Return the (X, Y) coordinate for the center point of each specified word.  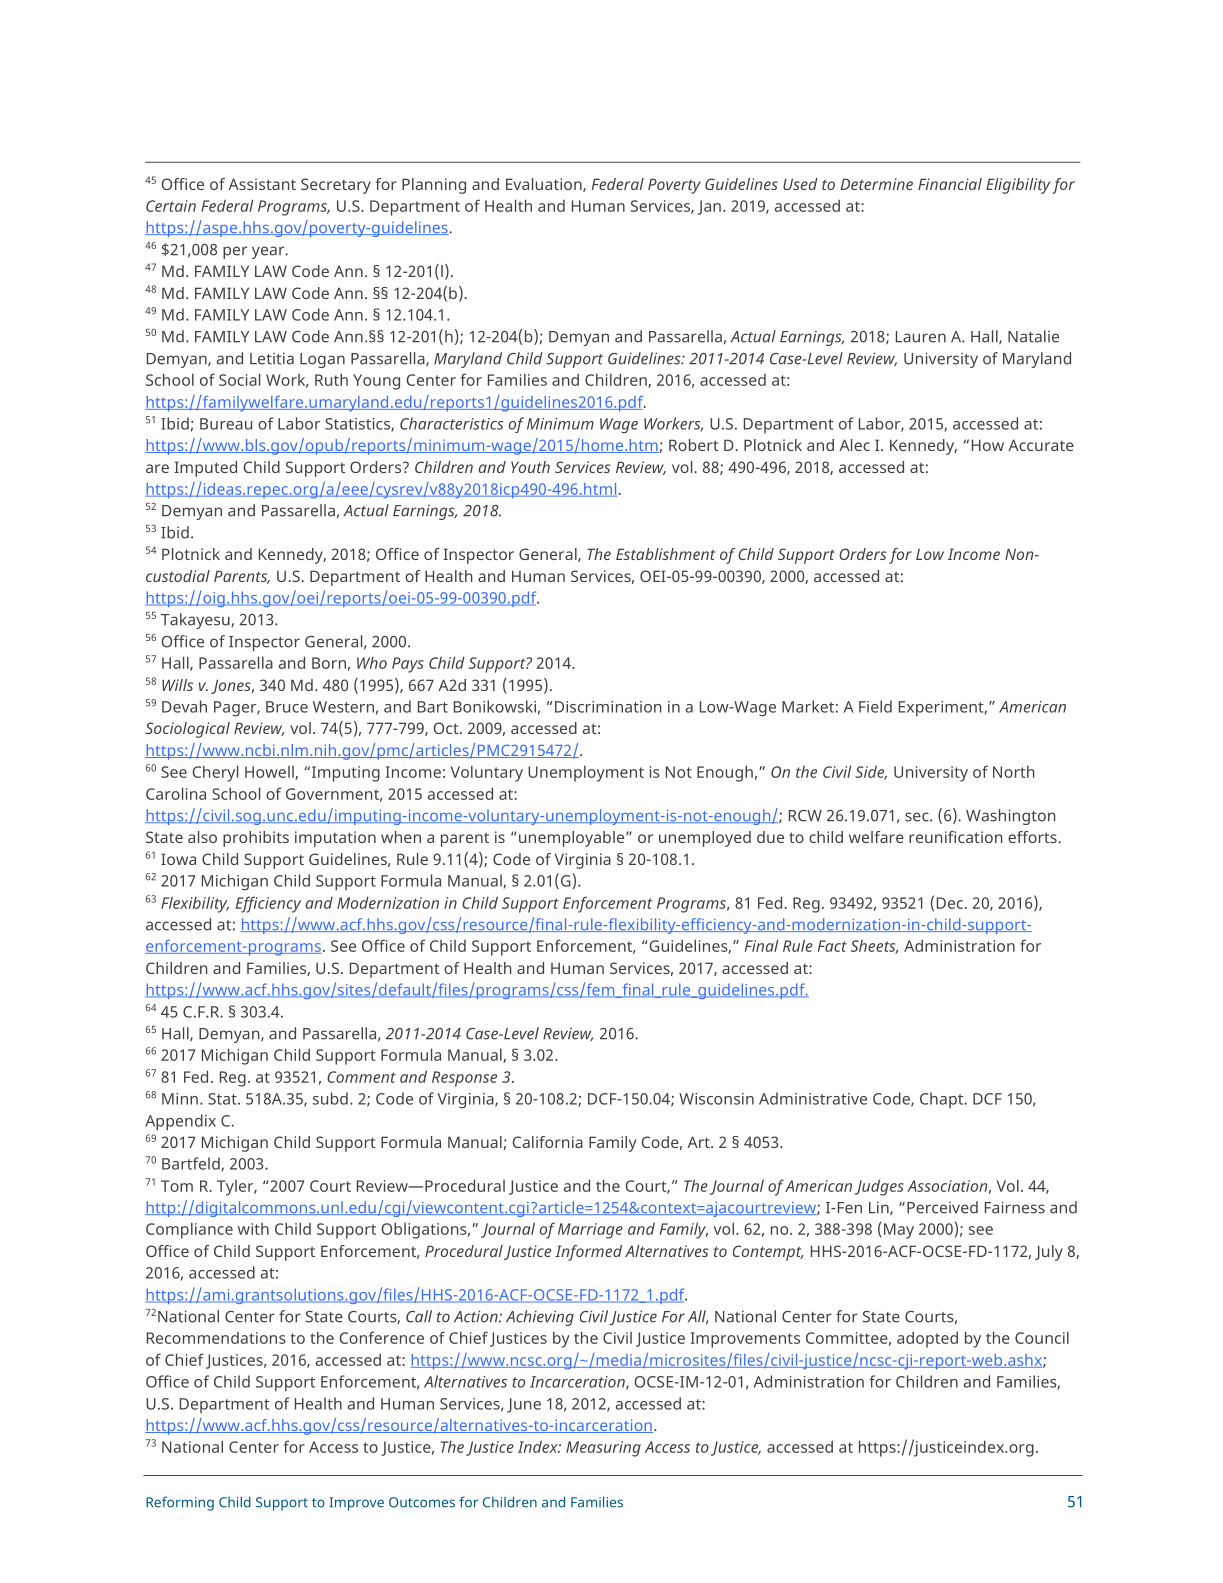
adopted (927, 1340)
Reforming (180, 1503)
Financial (950, 184)
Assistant (262, 184)
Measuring (603, 1449)
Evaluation (545, 185)
